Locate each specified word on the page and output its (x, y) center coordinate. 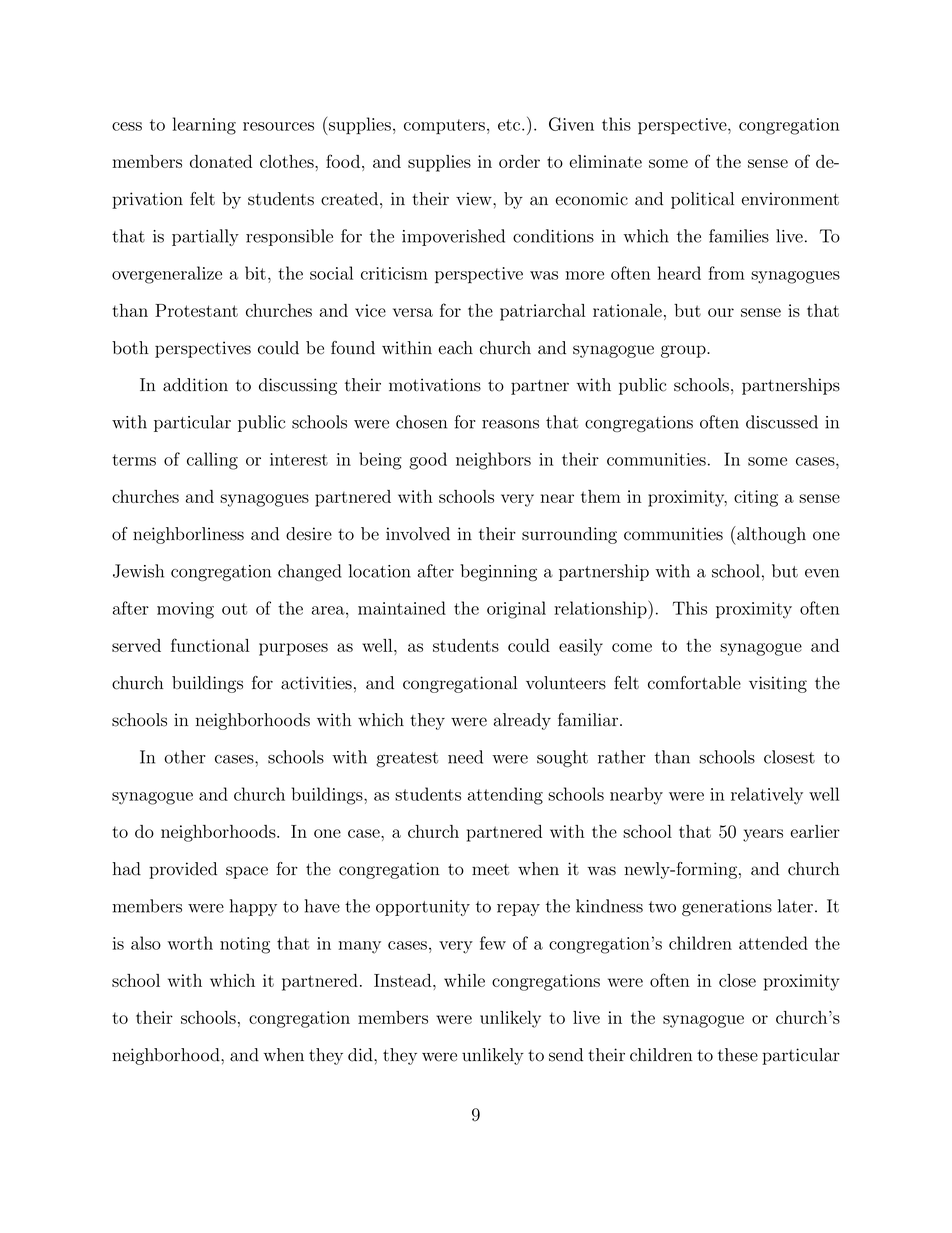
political (702, 200)
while (464, 980)
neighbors (493, 461)
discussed (782, 422)
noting (245, 945)
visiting (778, 684)
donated (221, 161)
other (185, 757)
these (738, 1055)
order (519, 161)
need (465, 757)
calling (212, 461)
